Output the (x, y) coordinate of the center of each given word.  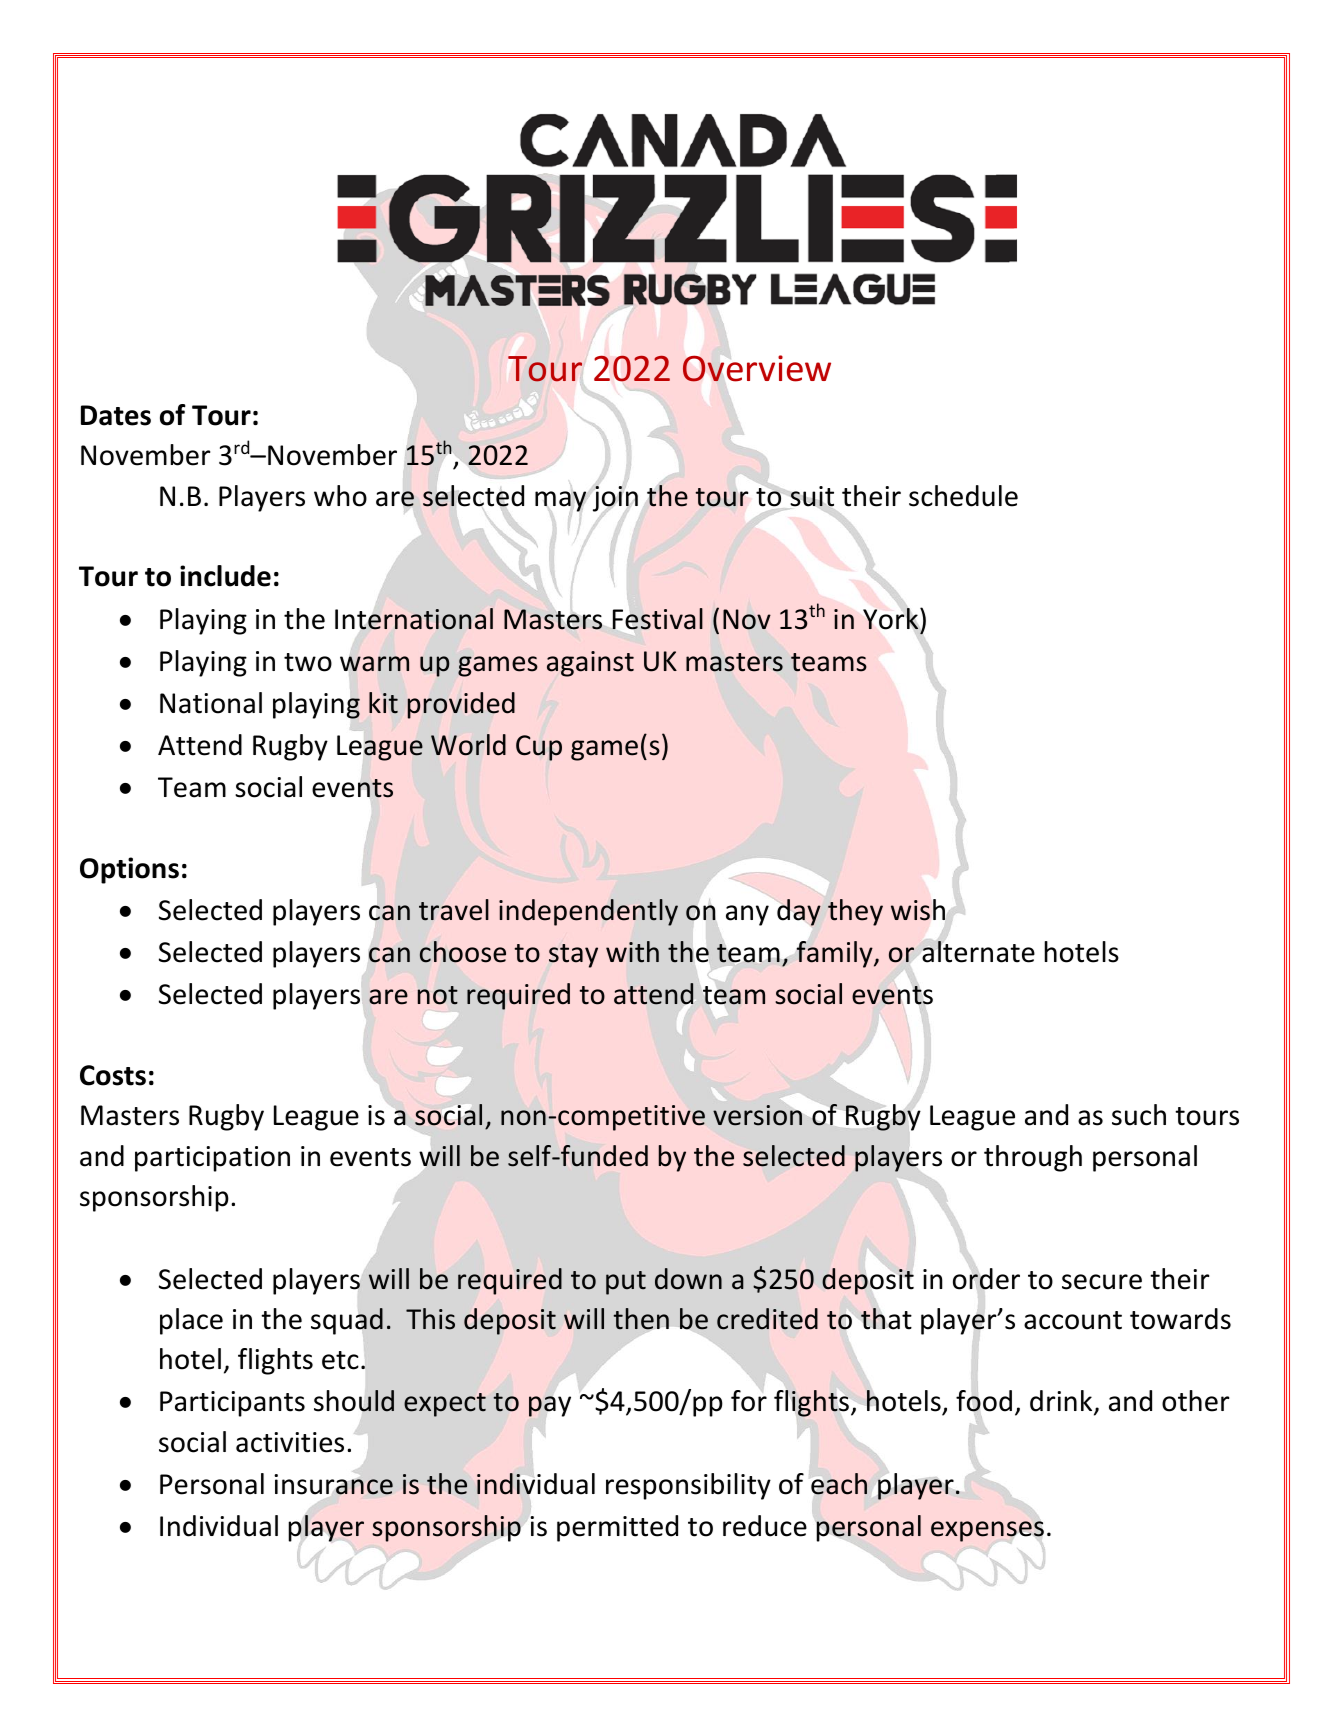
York (892, 619)
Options (129, 870)
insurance (333, 1484)
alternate (978, 951)
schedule (963, 496)
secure (1102, 1282)
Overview (757, 368)
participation (212, 1159)
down (688, 1279)
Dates (116, 415)
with (632, 952)
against (590, 664)
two (308, 662)
